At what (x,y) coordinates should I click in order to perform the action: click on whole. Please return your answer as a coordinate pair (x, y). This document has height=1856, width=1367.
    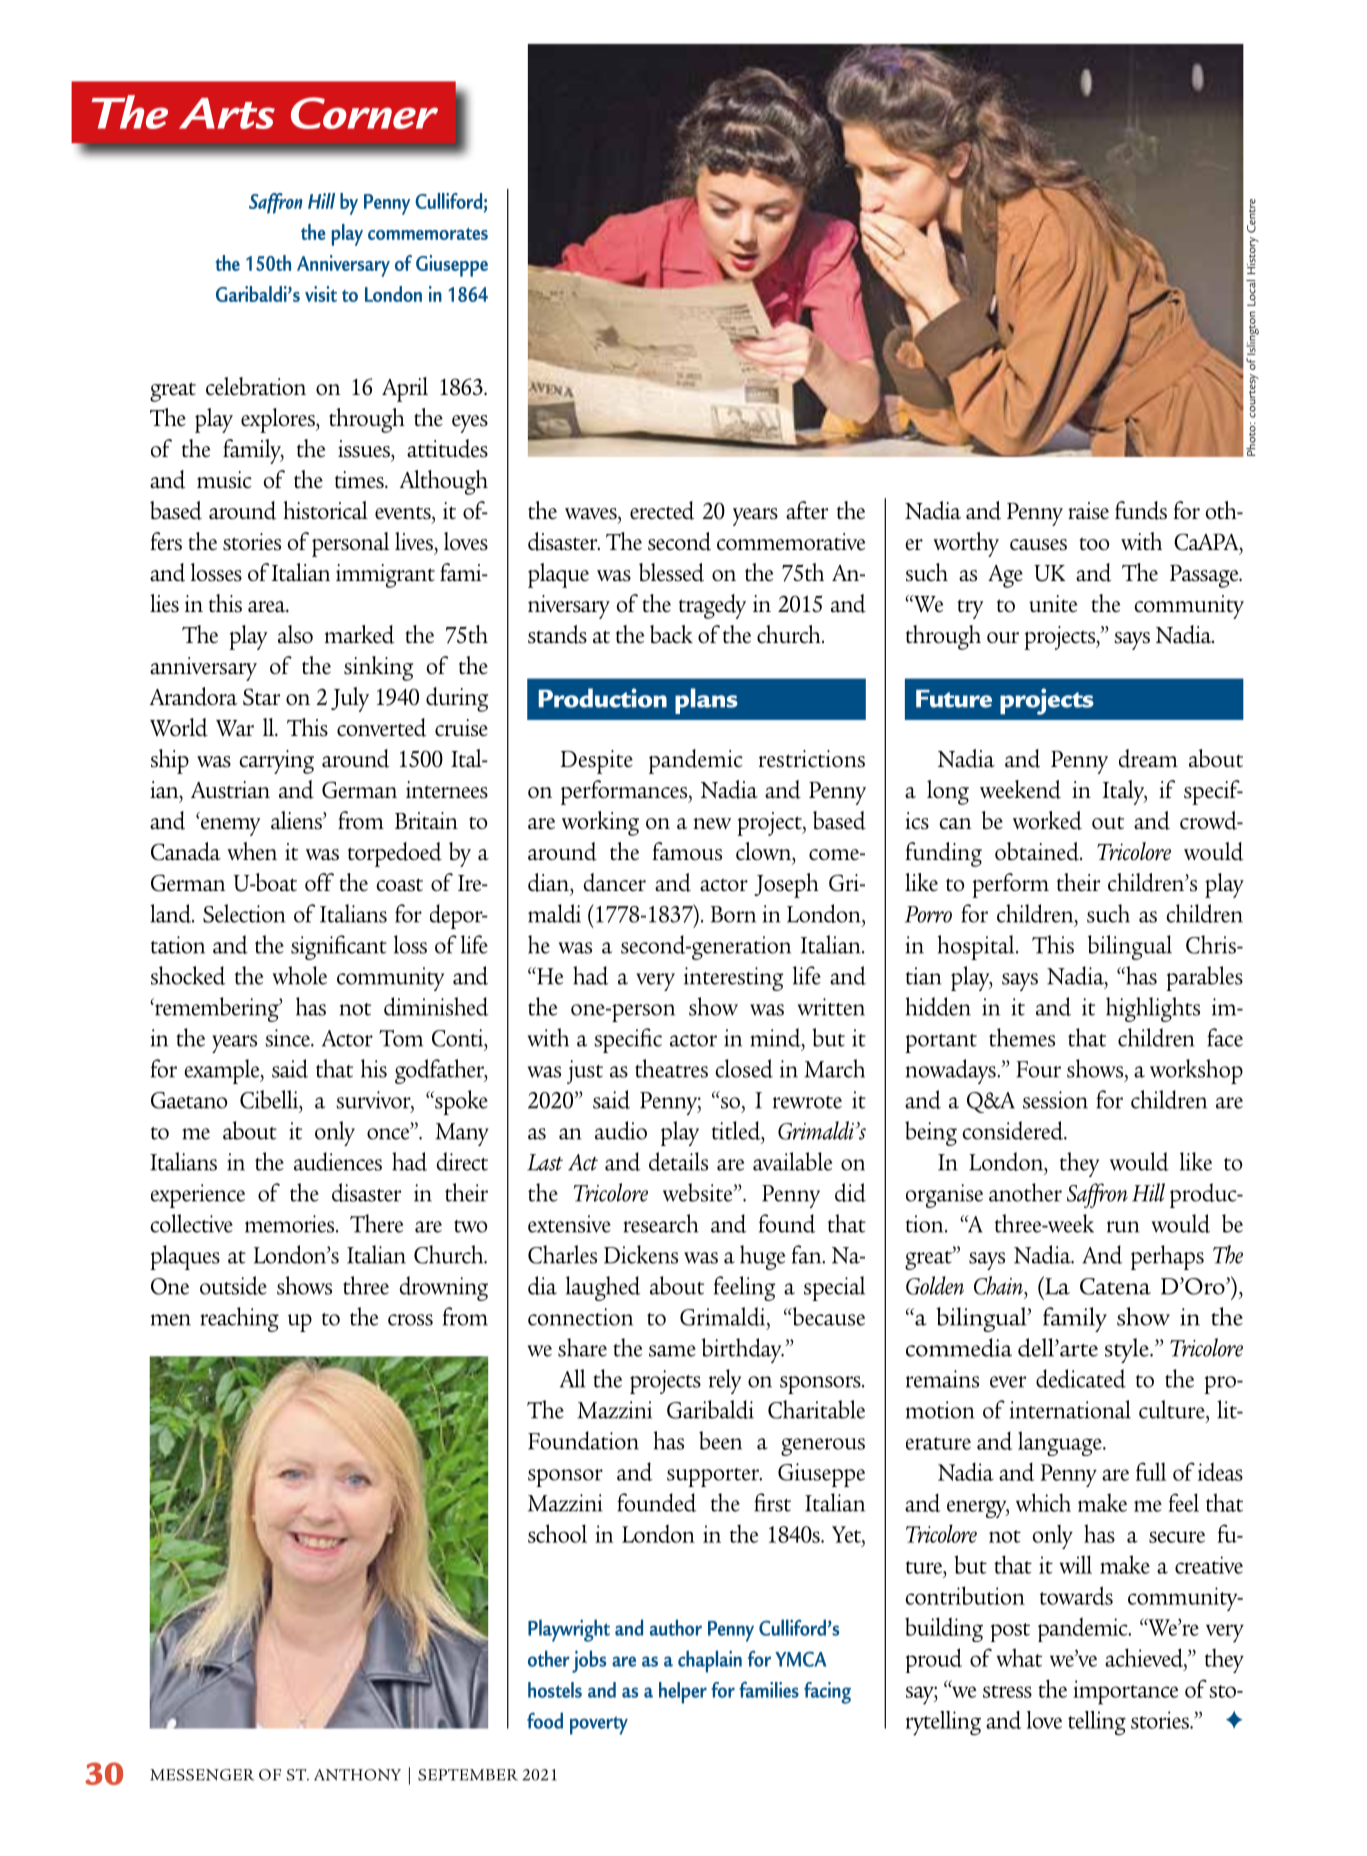
    Looking at the image, I should click on (300, 975).
